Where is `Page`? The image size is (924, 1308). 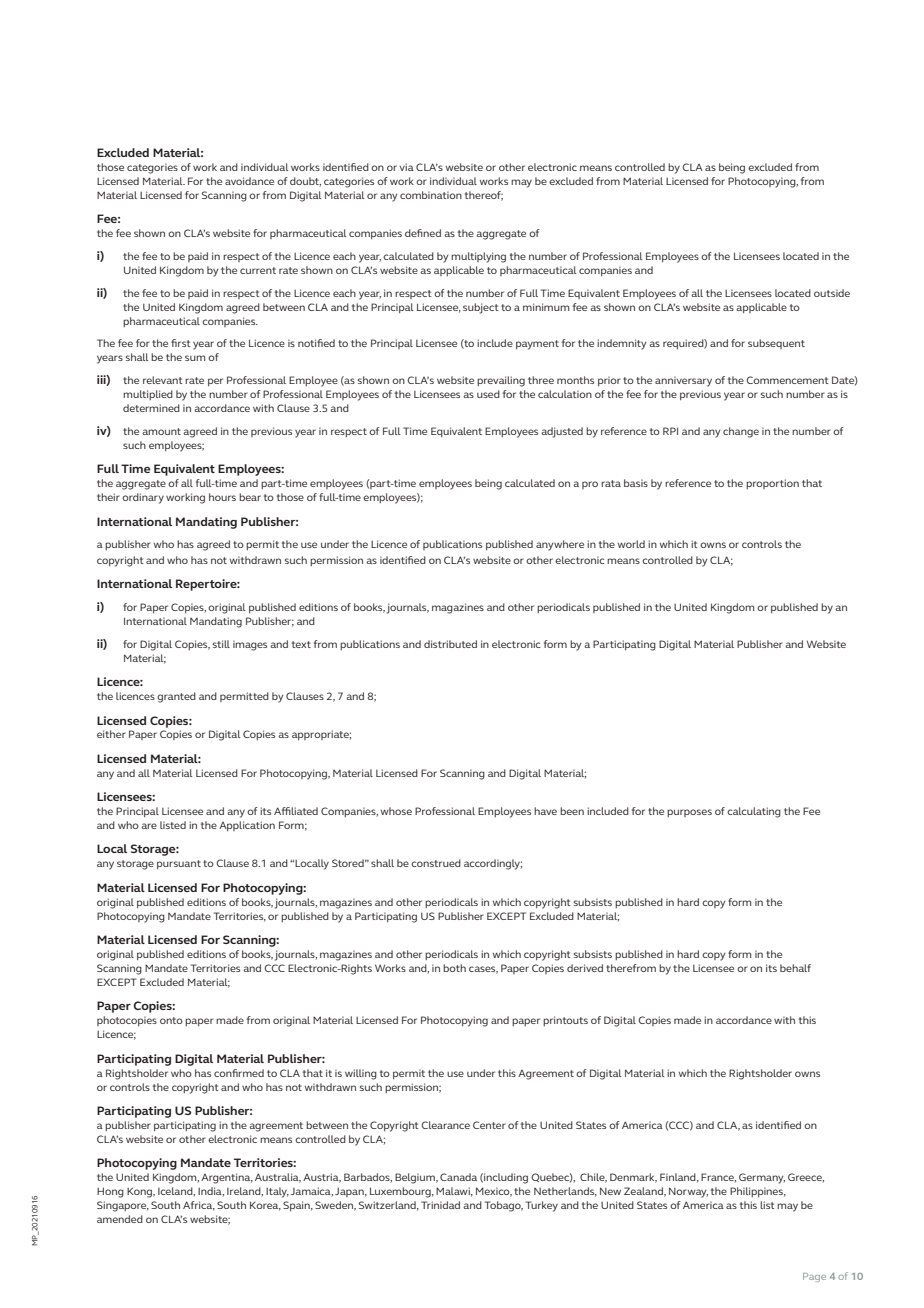 Page is located at coordinates (814, 1277).
